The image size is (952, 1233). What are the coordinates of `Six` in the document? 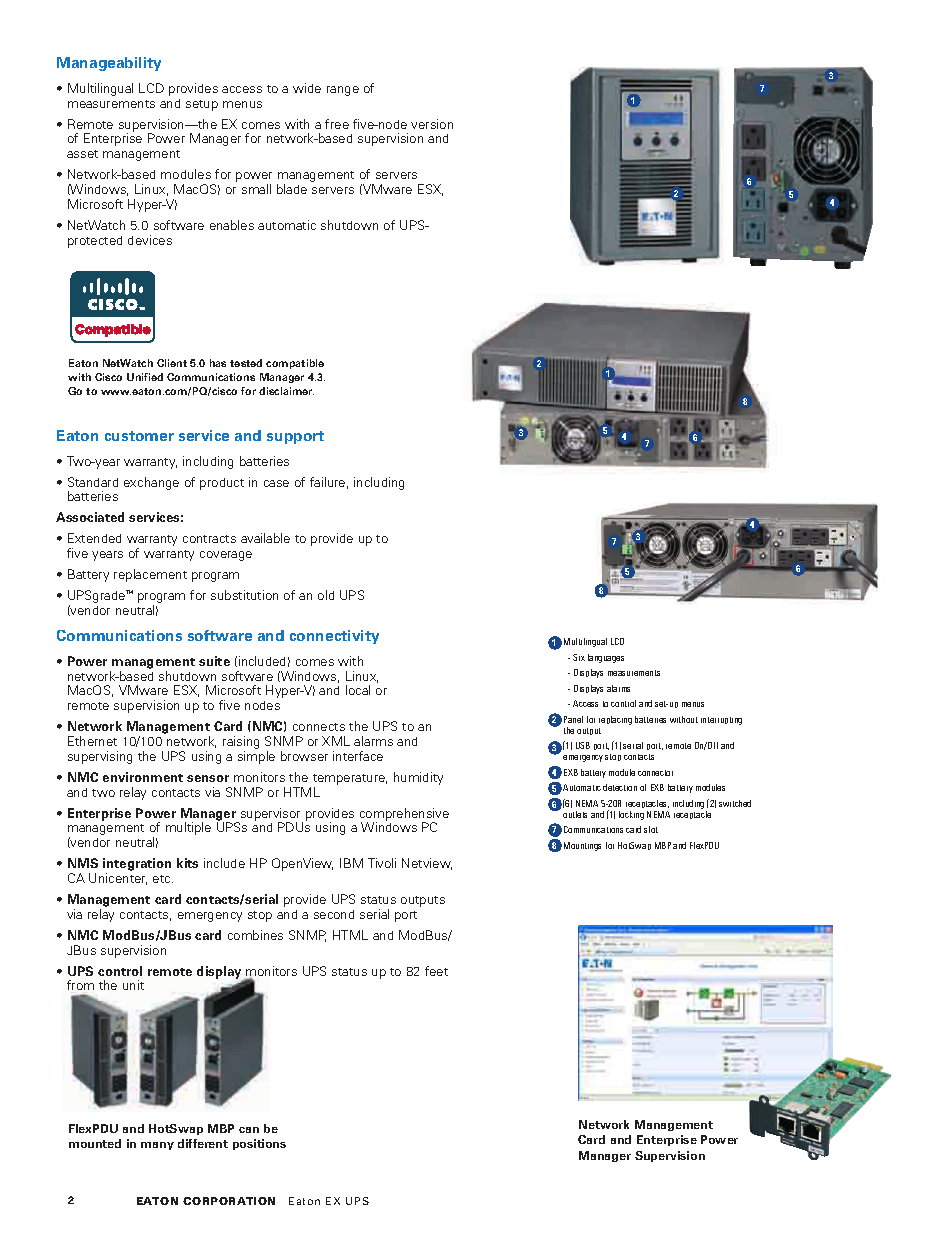 It's located at (579, 657).
